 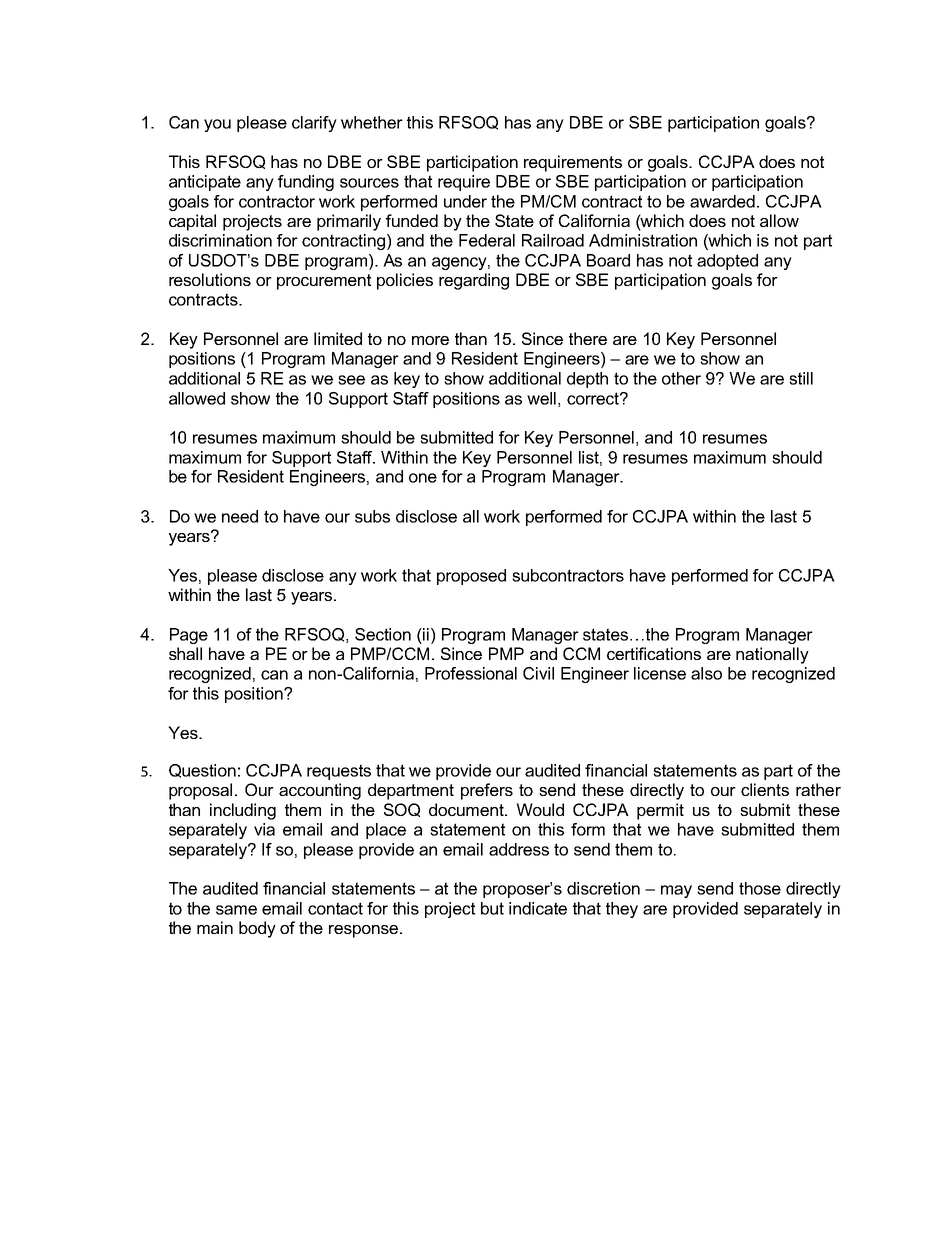 What do you see at coordinates (185, 653) in the image?
I see `shall` at bounding box center [185, 653].
